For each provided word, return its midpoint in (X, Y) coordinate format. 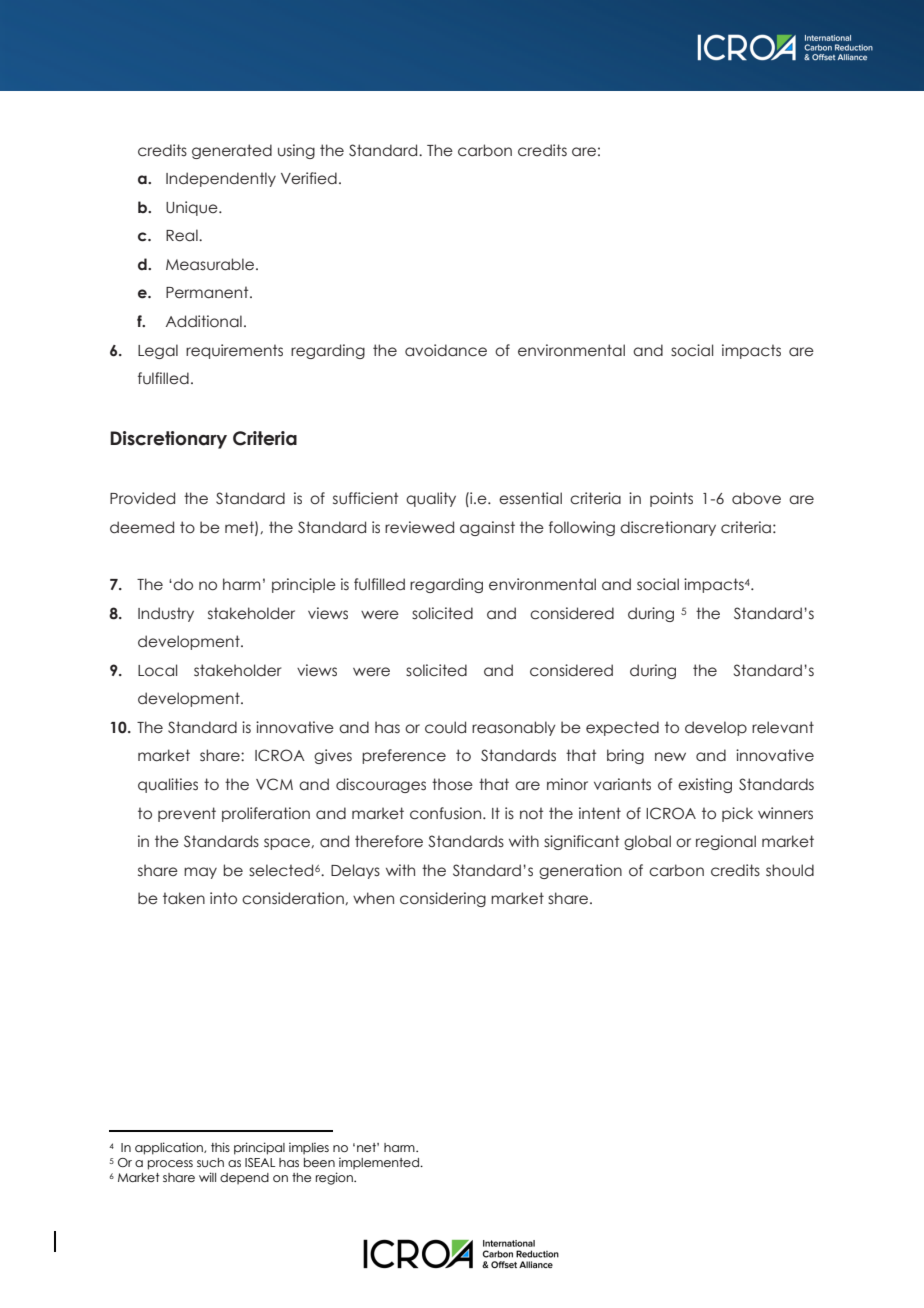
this (220, 1147)
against (487, 528)
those (452, 784)
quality (431, 499)
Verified (309, 178)
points (671, 499)
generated (232, 151)
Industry (166, 614)
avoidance (446, 350)
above (756, 498)
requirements (234, 351)
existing (705, 785)
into (223, 898)
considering (443, 899)
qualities (168, 785)
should (790, 870)
